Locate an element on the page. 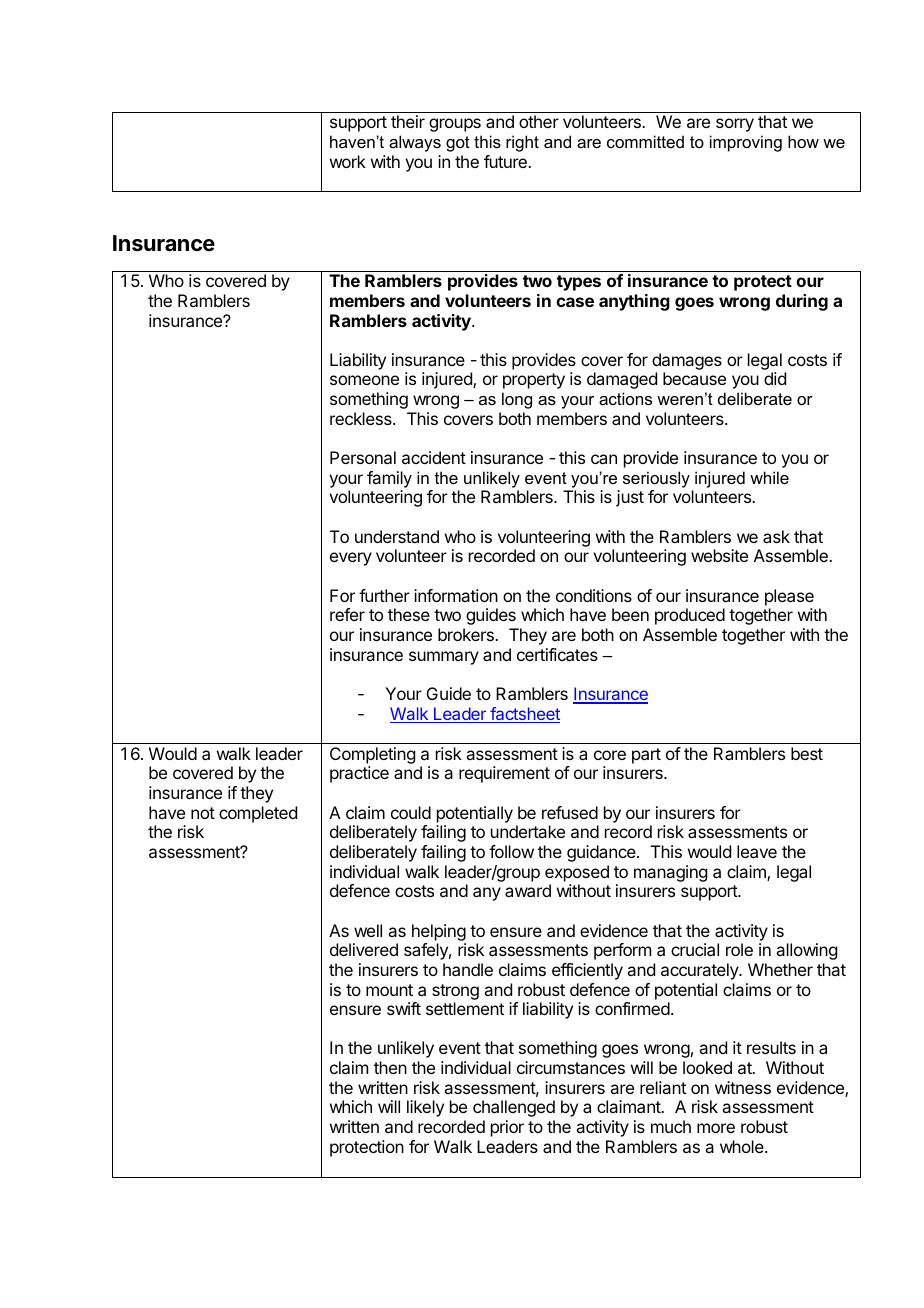 The width and height of the image is (924, 1308). award is located at coordinates (528, 890).
